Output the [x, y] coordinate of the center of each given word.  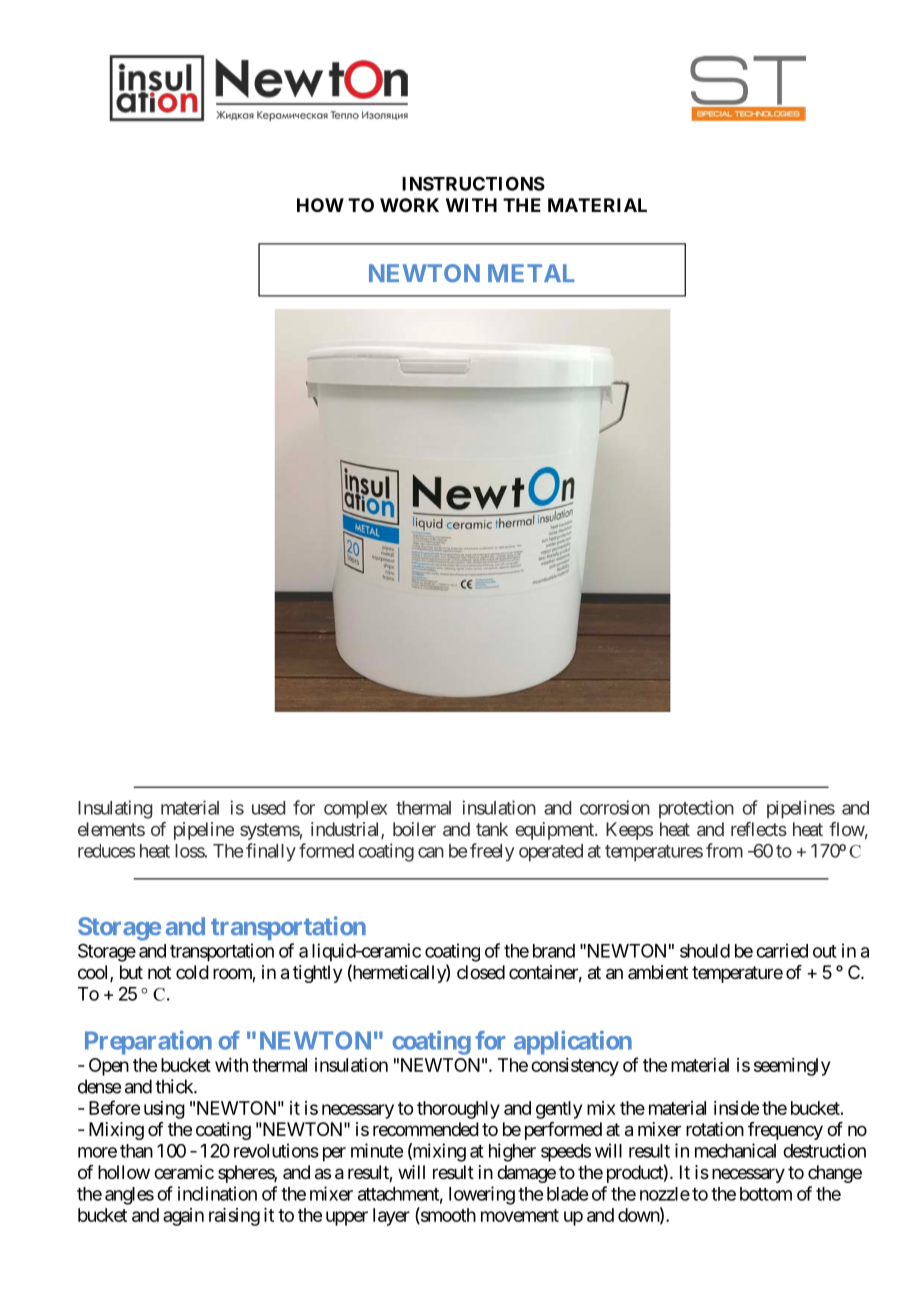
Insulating [115, 809]
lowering [482, 1195]
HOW [320, 205]
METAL [531, 273]
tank [492, 829]
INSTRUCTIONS [473, 183]
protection [696, 809]
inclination [217, 1193]
